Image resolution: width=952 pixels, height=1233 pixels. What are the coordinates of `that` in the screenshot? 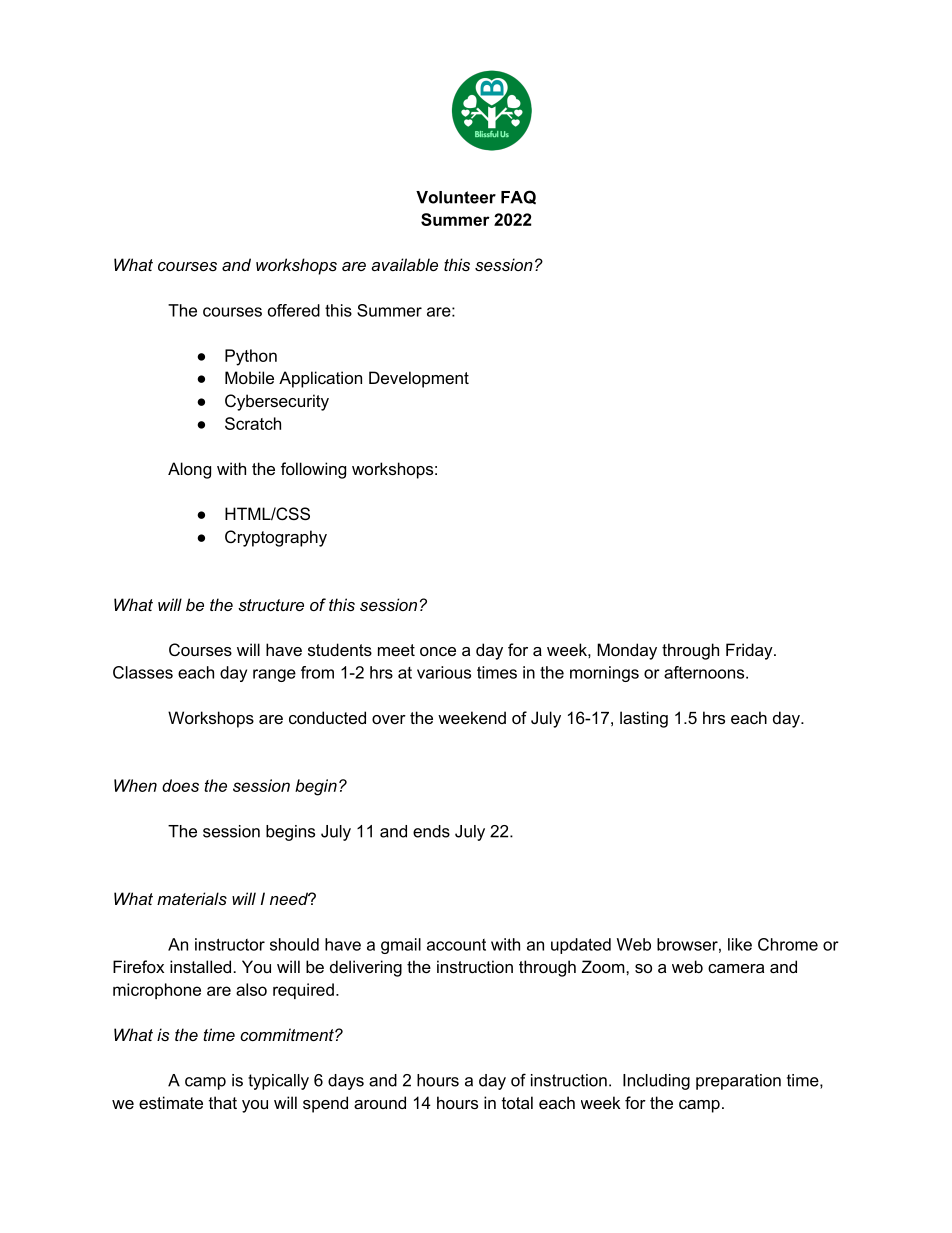 It's located at (223, 1102).
